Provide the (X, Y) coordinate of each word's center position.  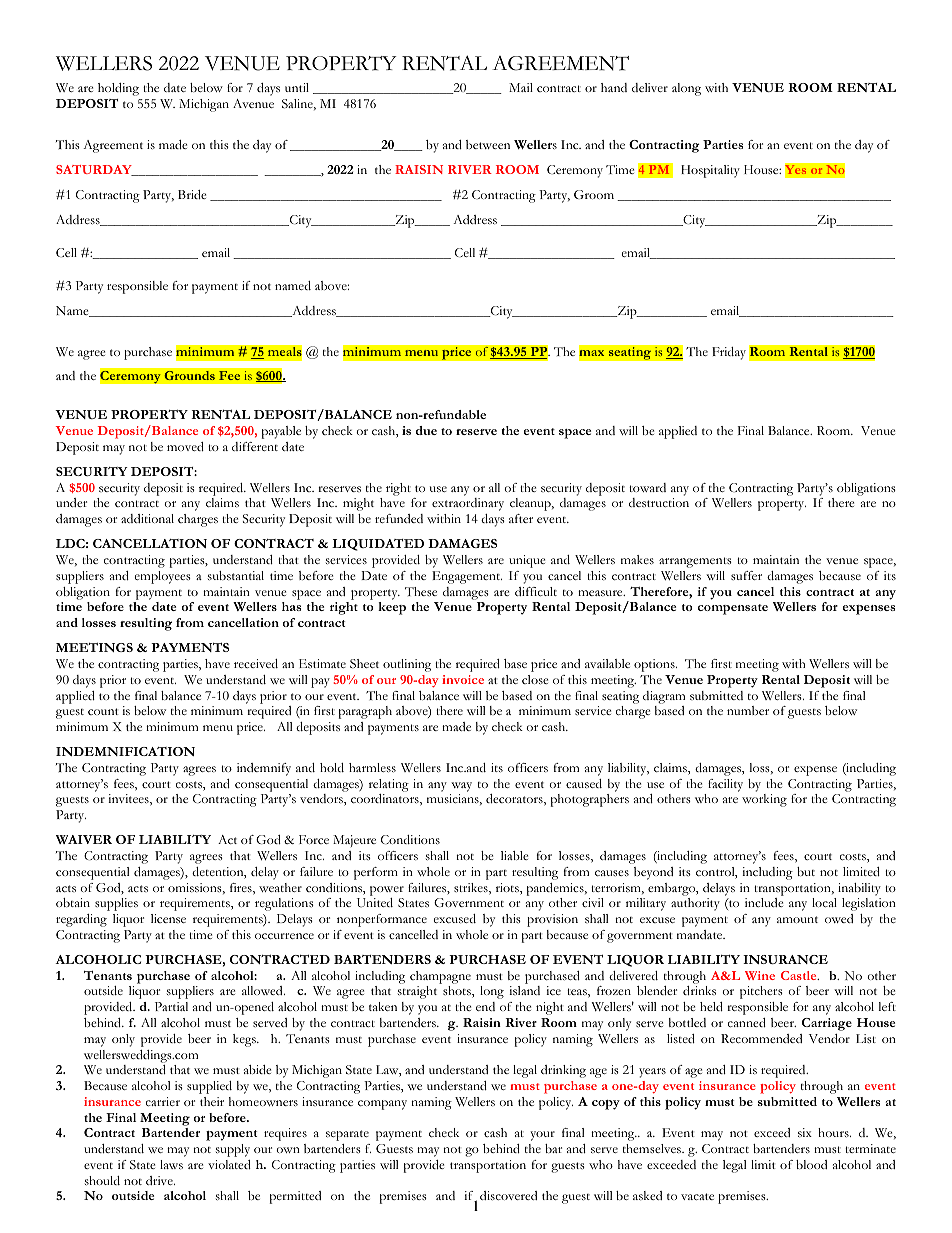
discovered (508, 1195)
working (764, 800)
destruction (659, 502)
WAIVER (84, 839)
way (461, 787)
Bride (192, 194)
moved (185, 446)
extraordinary (468, 504)
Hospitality (710, 171)
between (488, 144)
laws (171, 1164)
